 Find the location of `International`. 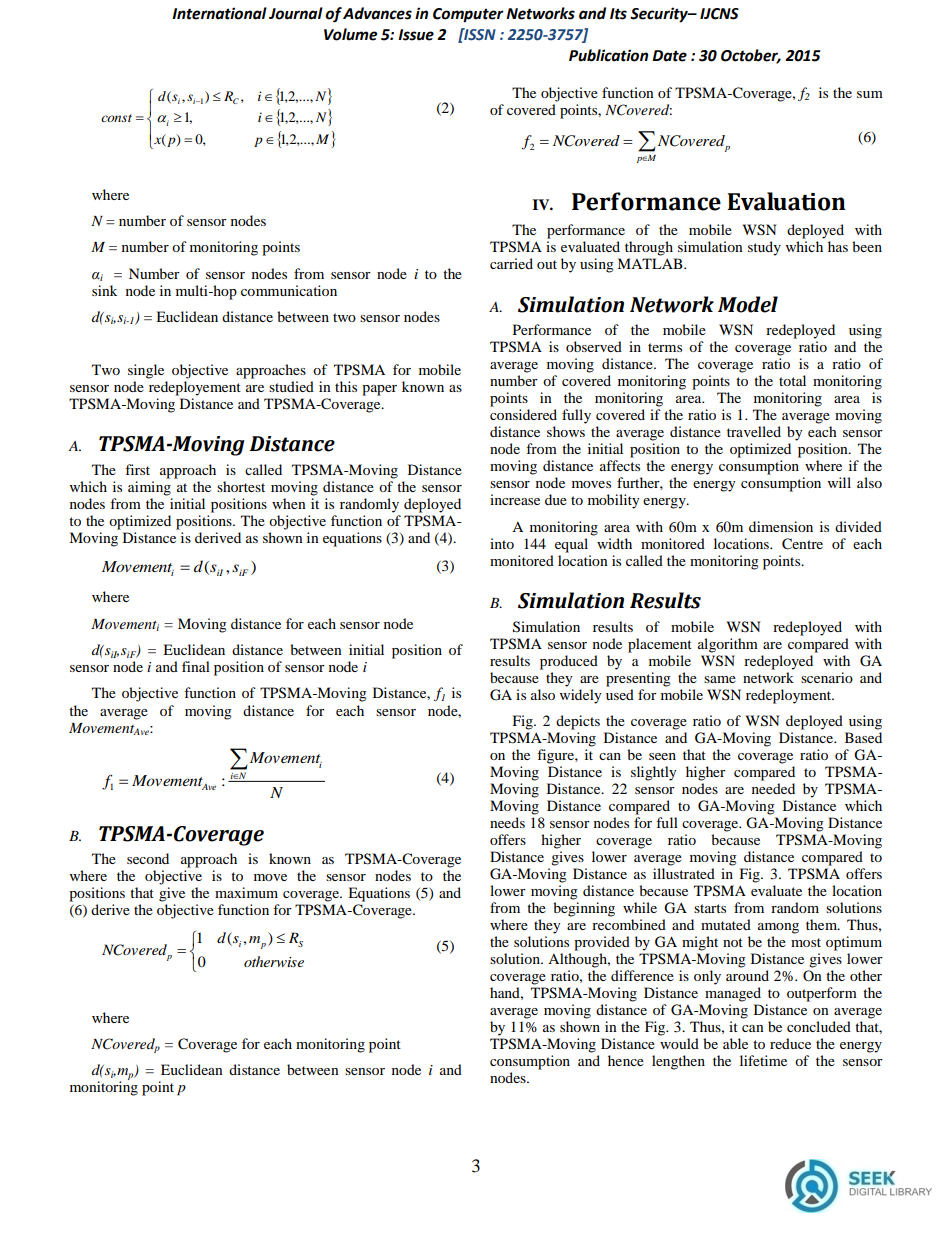

International is located at coordinates (219, 13).
